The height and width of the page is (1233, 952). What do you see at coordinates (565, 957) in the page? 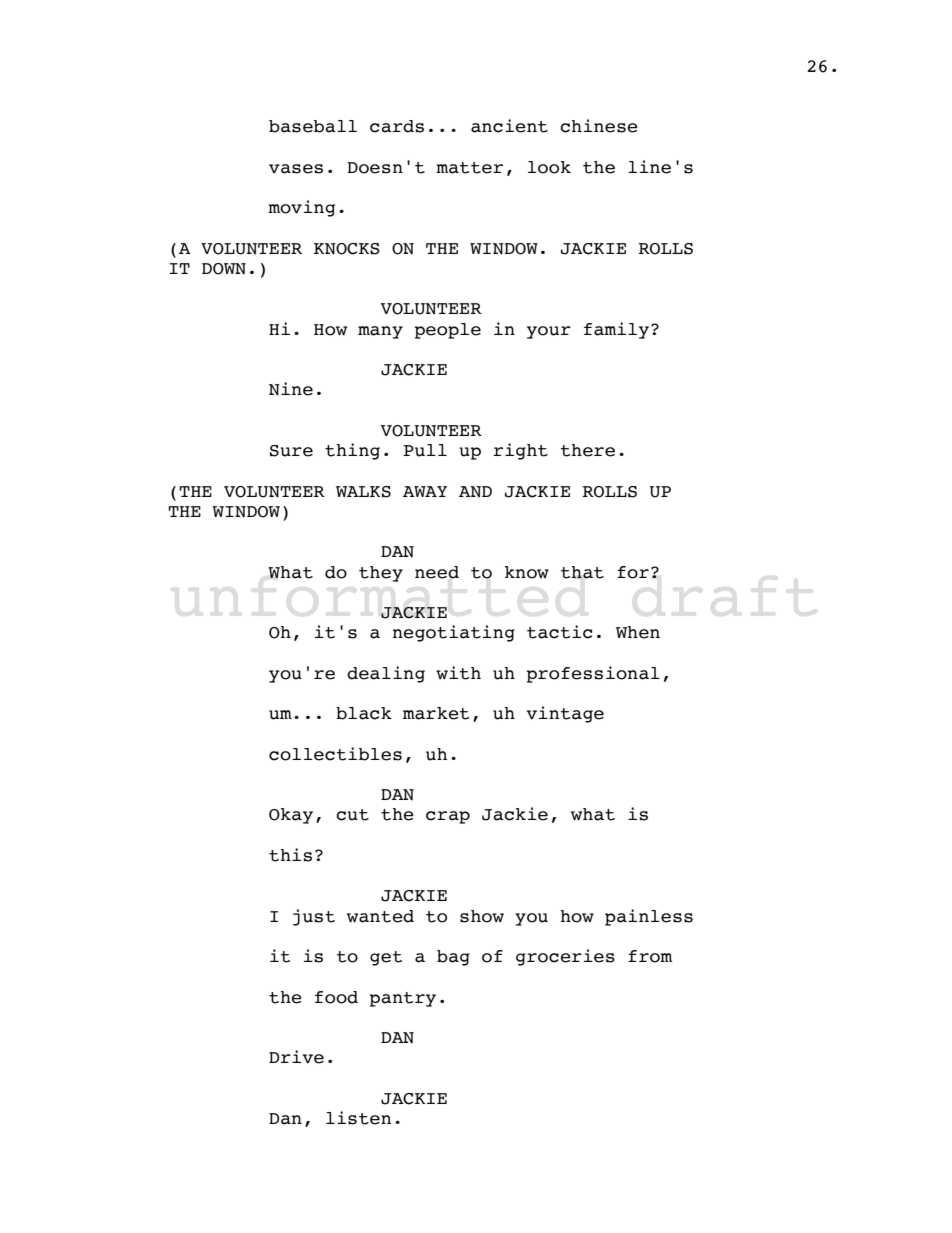
I see `groceries` at bounding box center [565, 957].
